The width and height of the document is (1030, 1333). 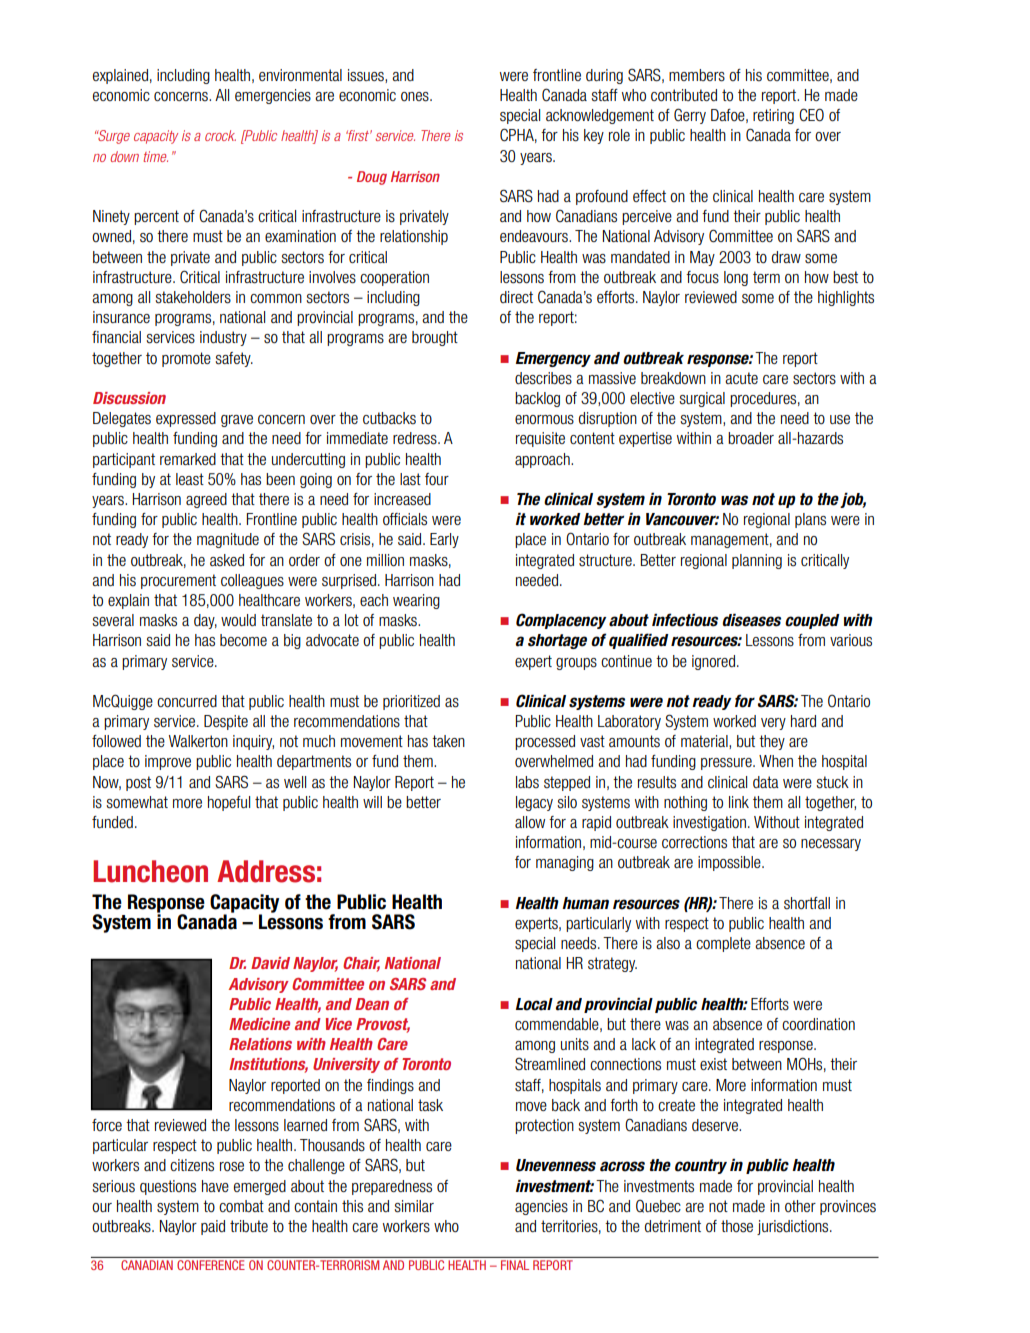 I want to click on concurred, so click(x=187, y=701).
